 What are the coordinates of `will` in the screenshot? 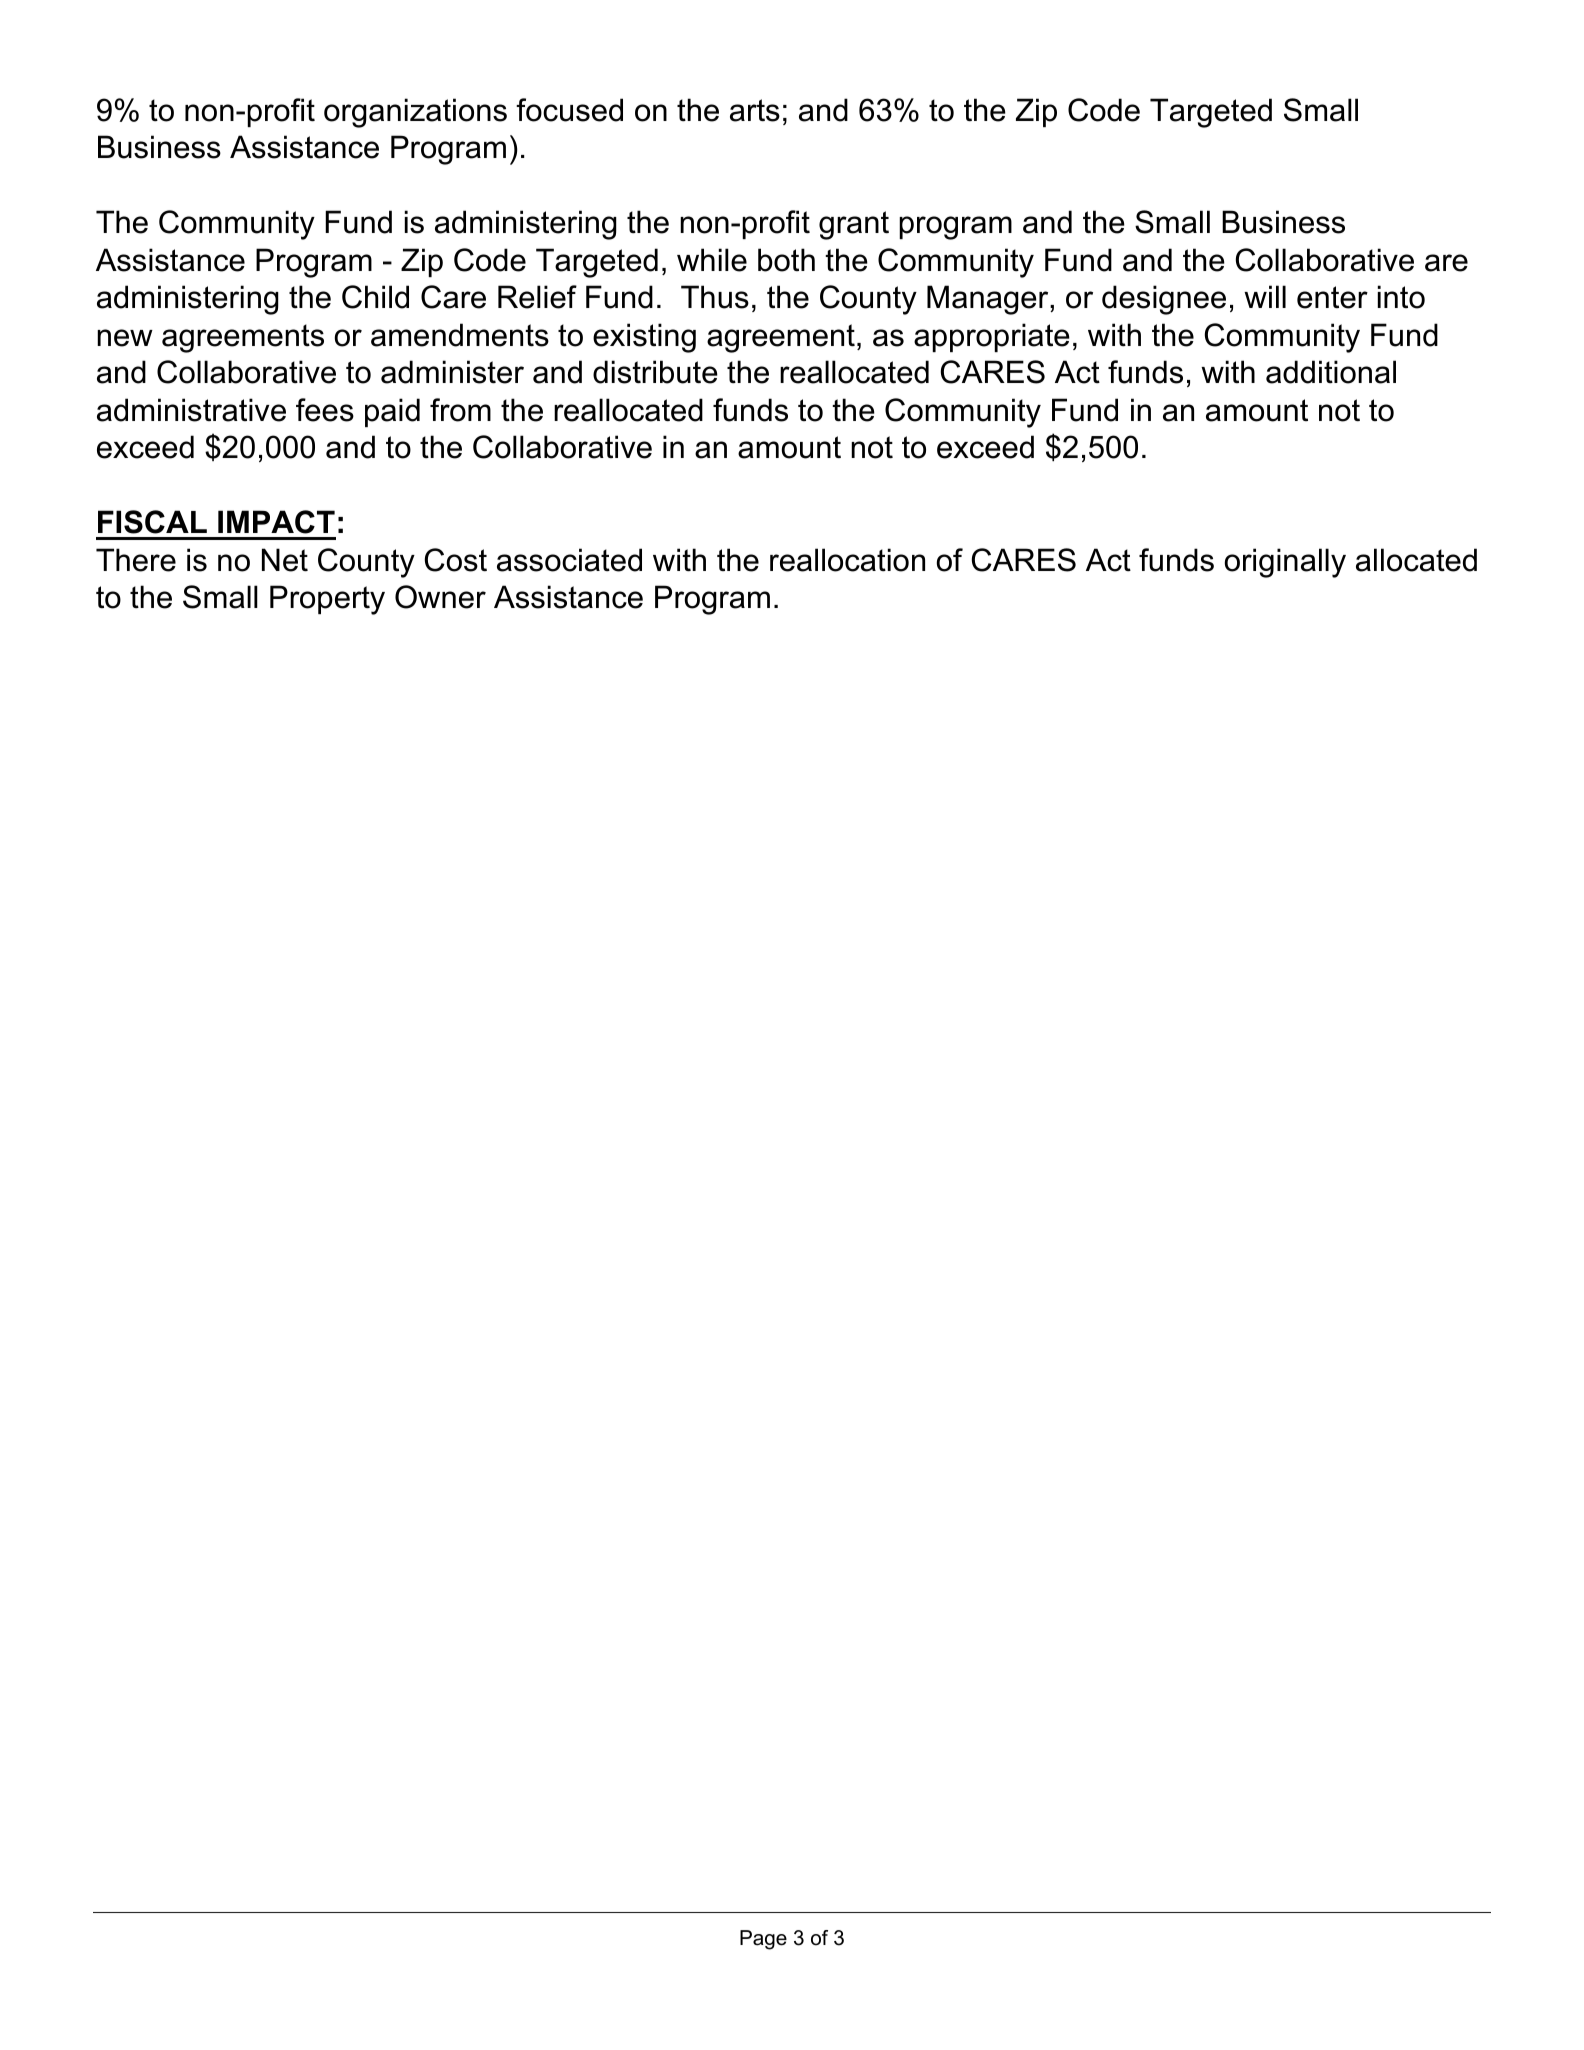 It's located at (1265, 296).
